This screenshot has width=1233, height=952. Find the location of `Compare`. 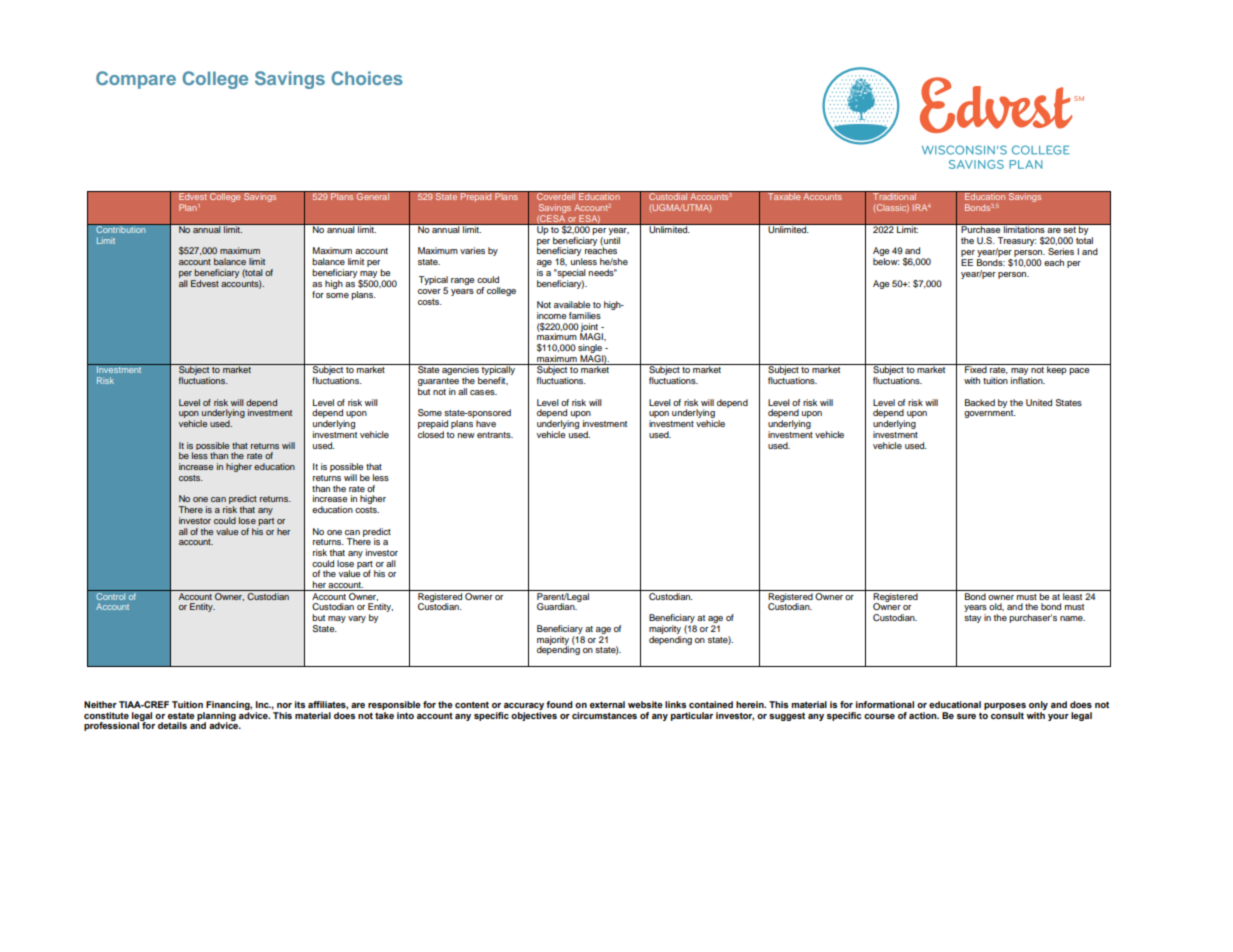

Compare is located at coordinates (136, 80).
